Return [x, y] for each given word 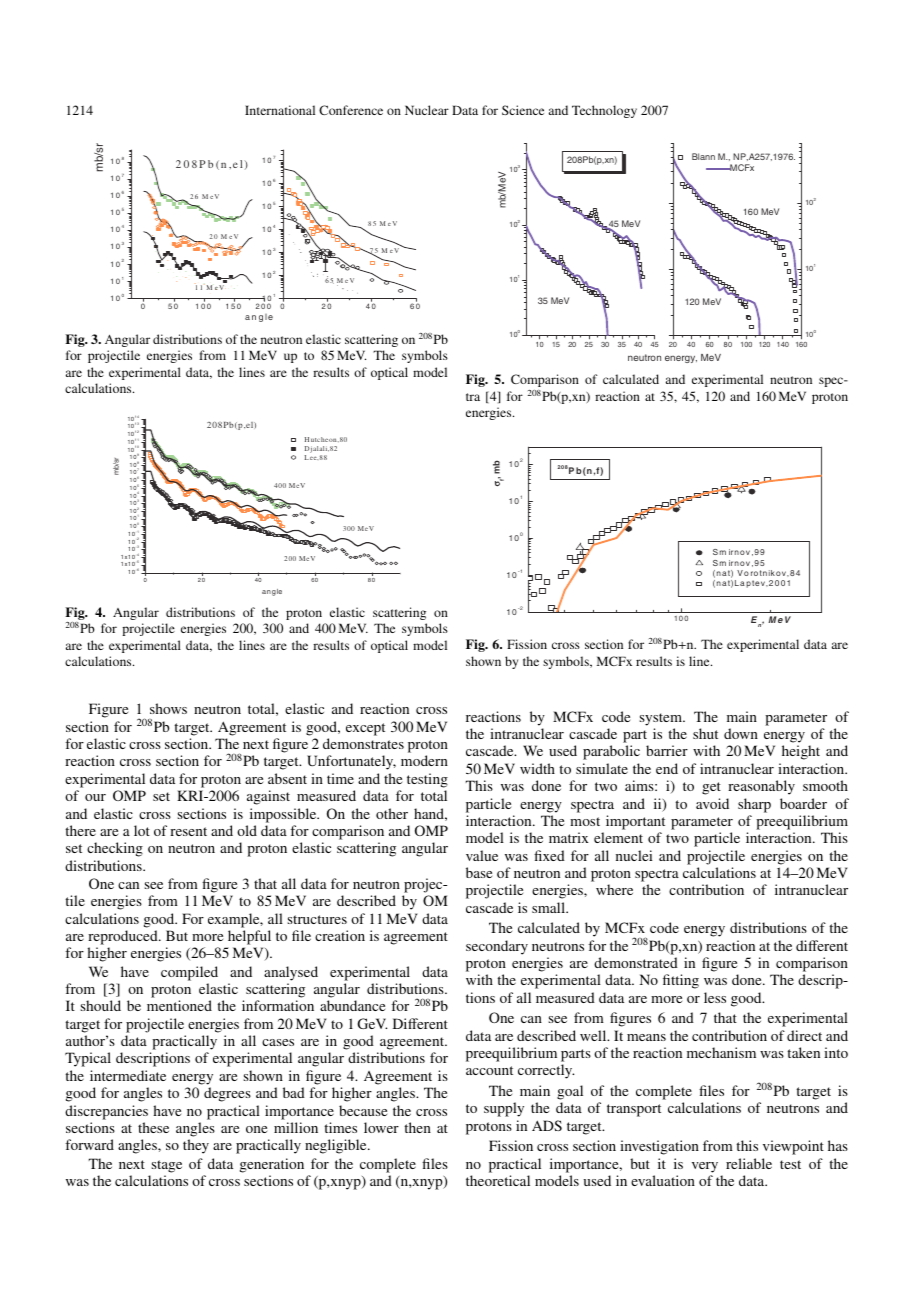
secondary [497, 947]
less [715, 997]
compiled [189, 973]
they [196, 1146]
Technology [604, 111]
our [95, 797]
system [662, 719]
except [365, 729]
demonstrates [363, 743]
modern [424, 760]
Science [523, 110]
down [741, 733]
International [280, 110]
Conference [351, 110]
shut [705, 733]
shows [168, 708]
